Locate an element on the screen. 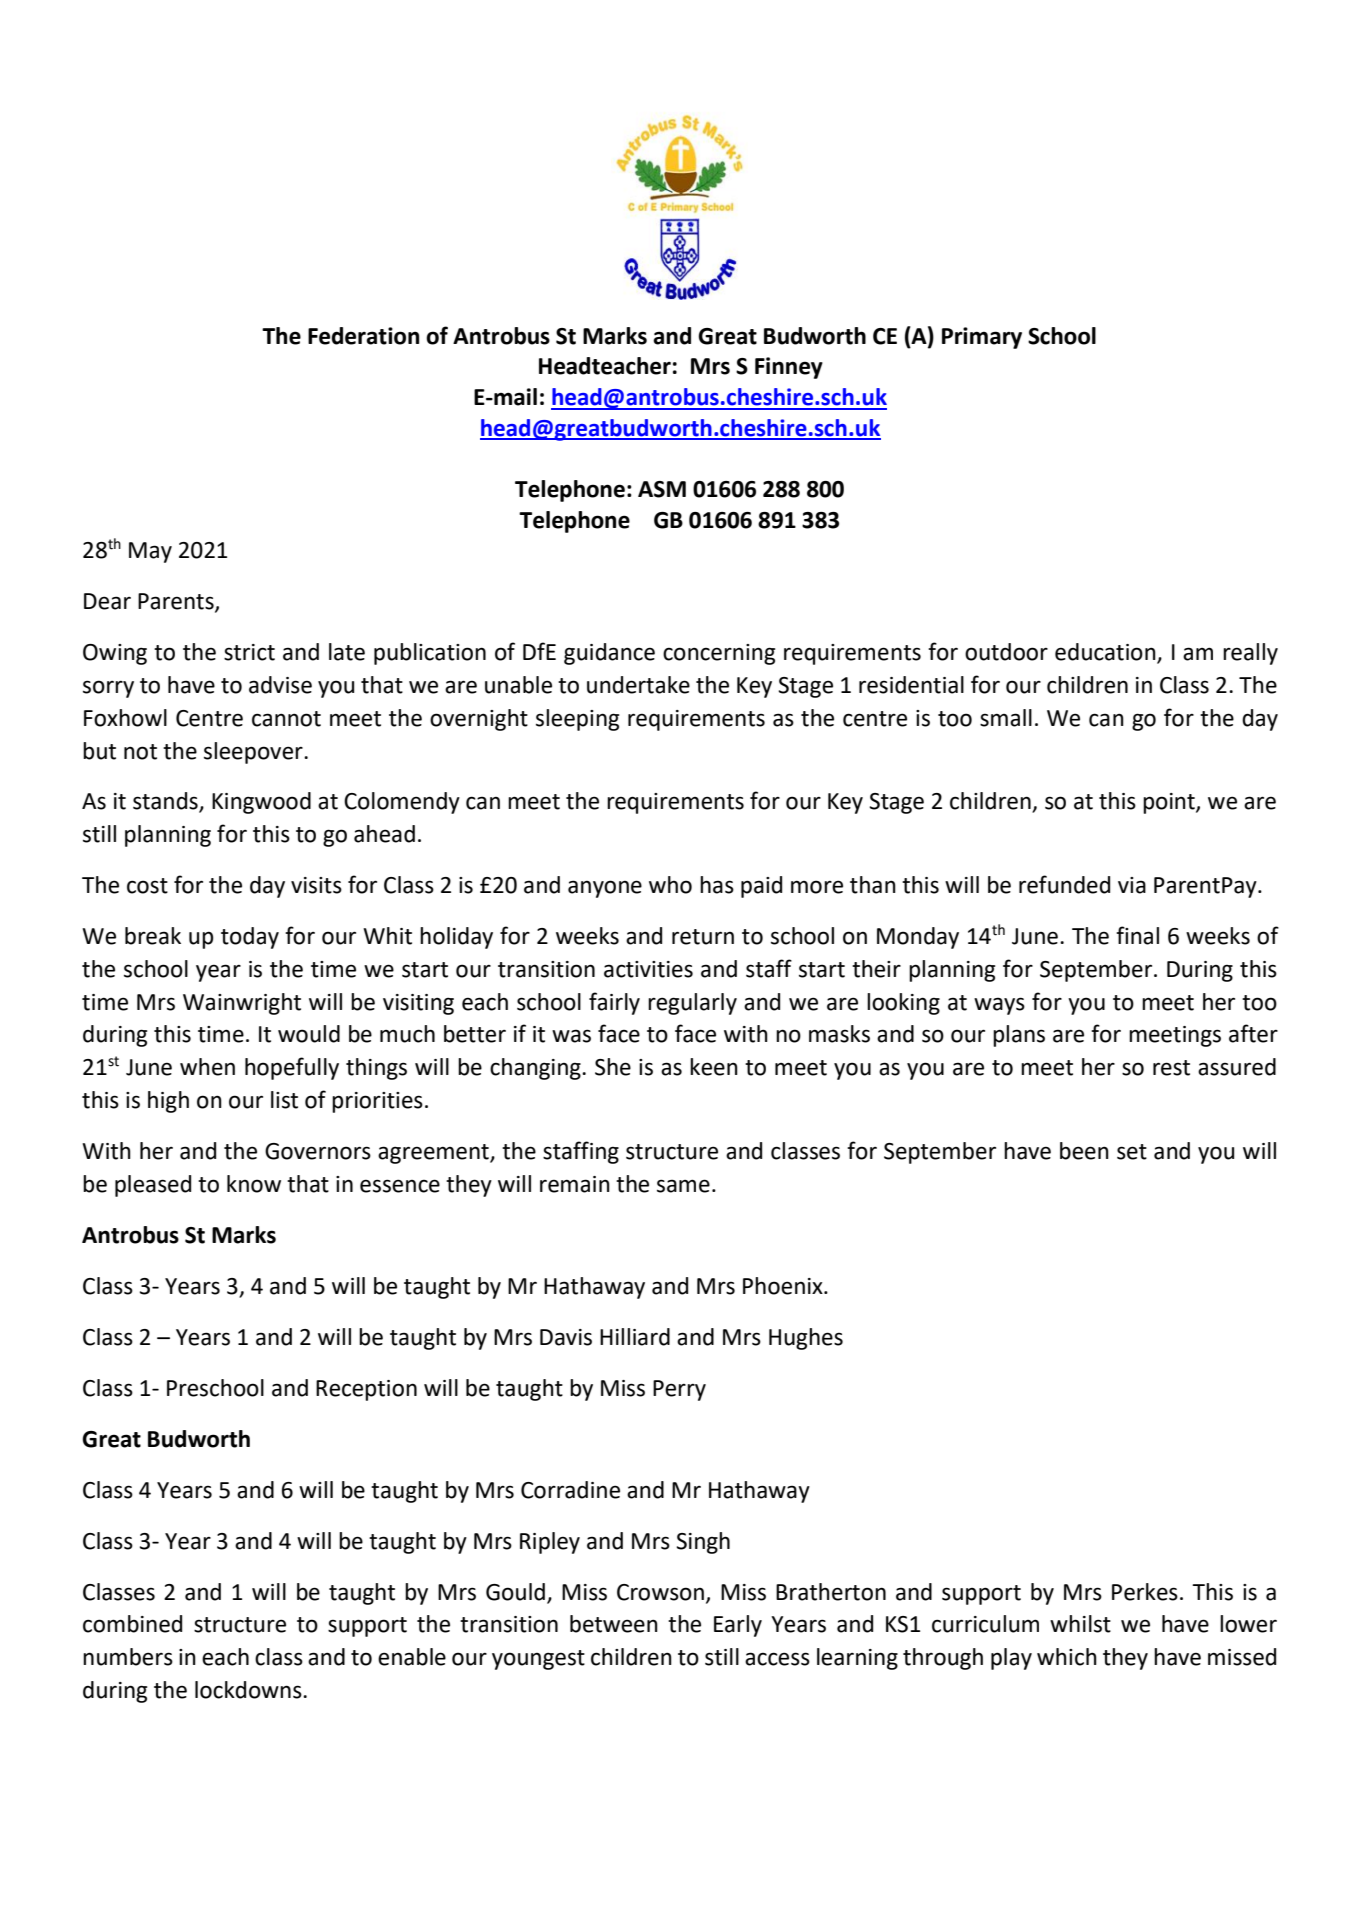  regularly is located at coordinates (692, 1004).
